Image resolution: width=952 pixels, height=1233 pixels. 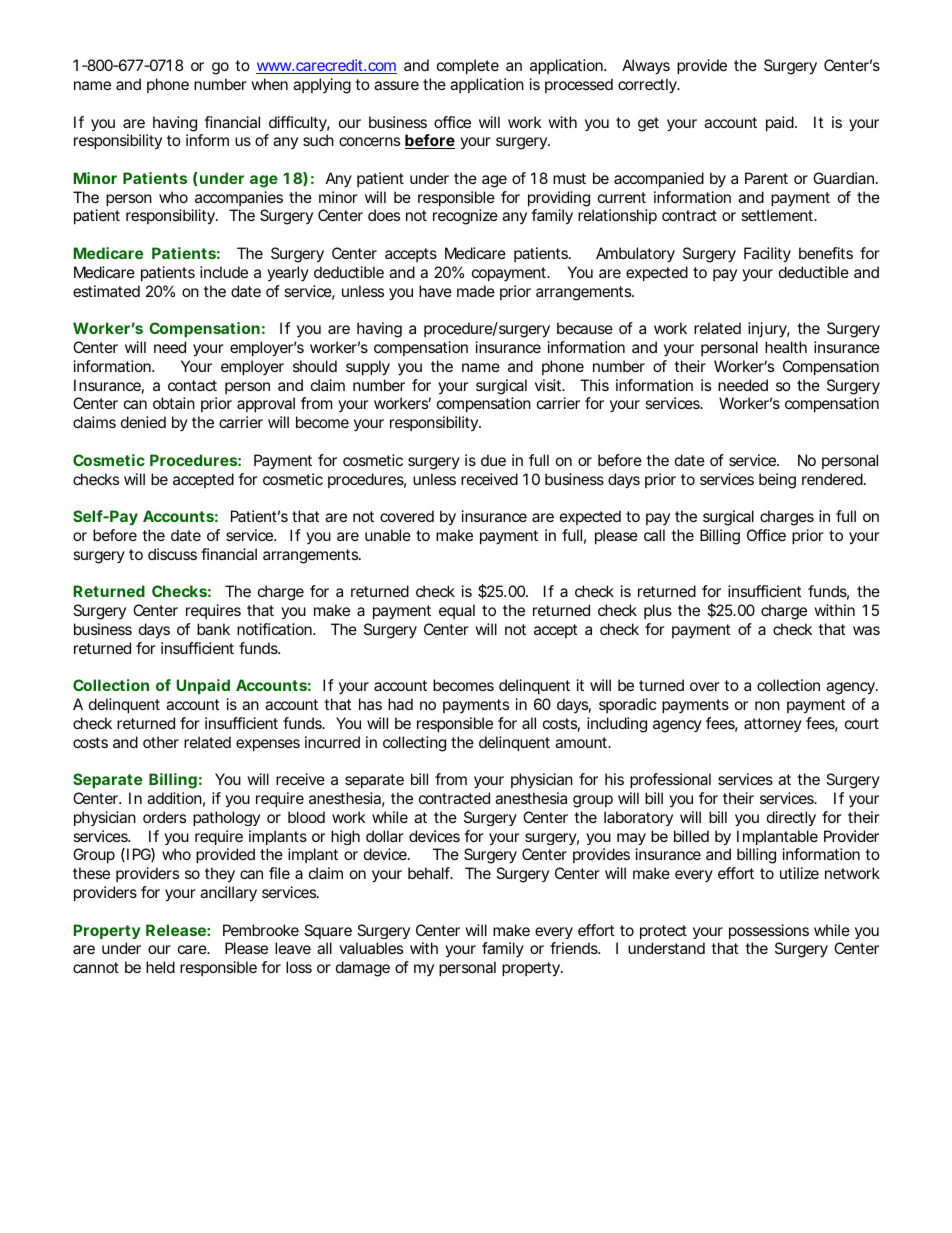 What do you see at coordinates (176, 930) in the document?
I see `Release` at bounding box center [176, 930].
